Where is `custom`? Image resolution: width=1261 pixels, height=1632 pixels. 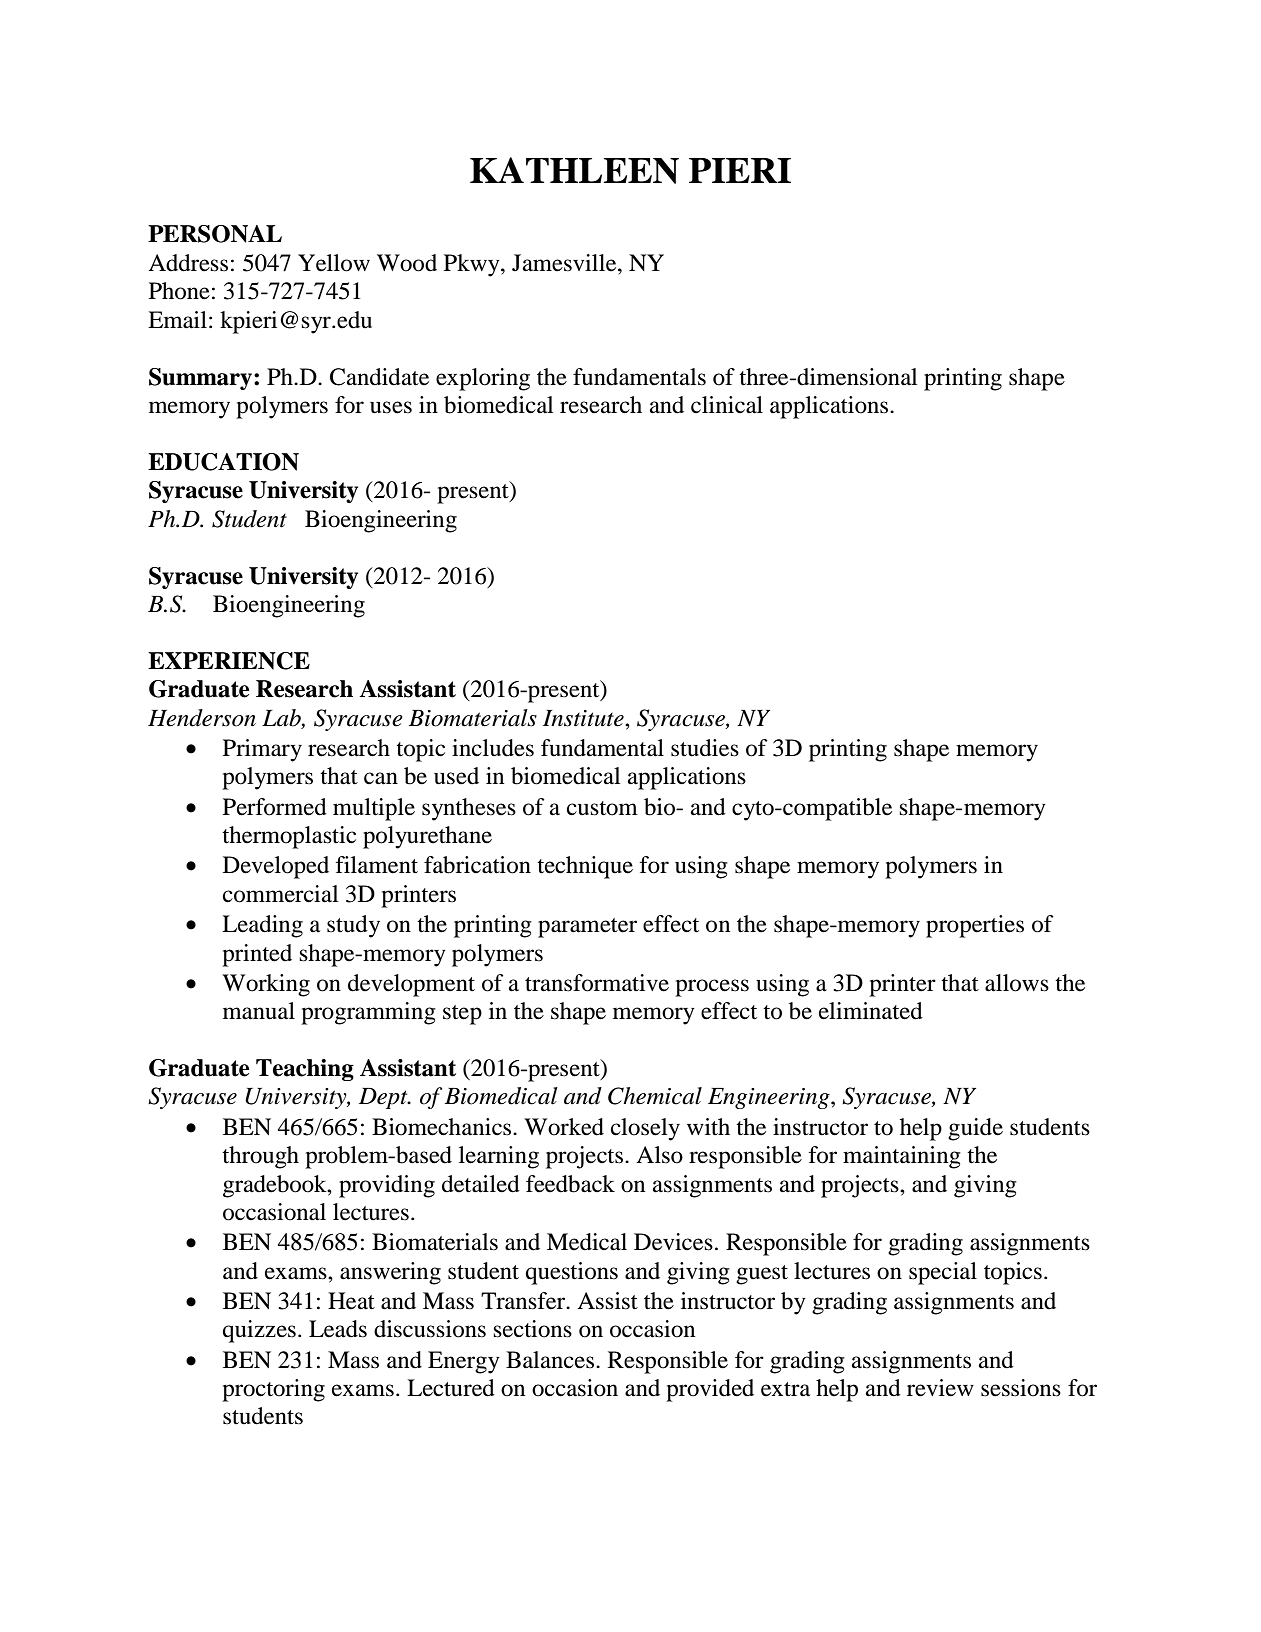
custom is located at coordinates (602, 808).
